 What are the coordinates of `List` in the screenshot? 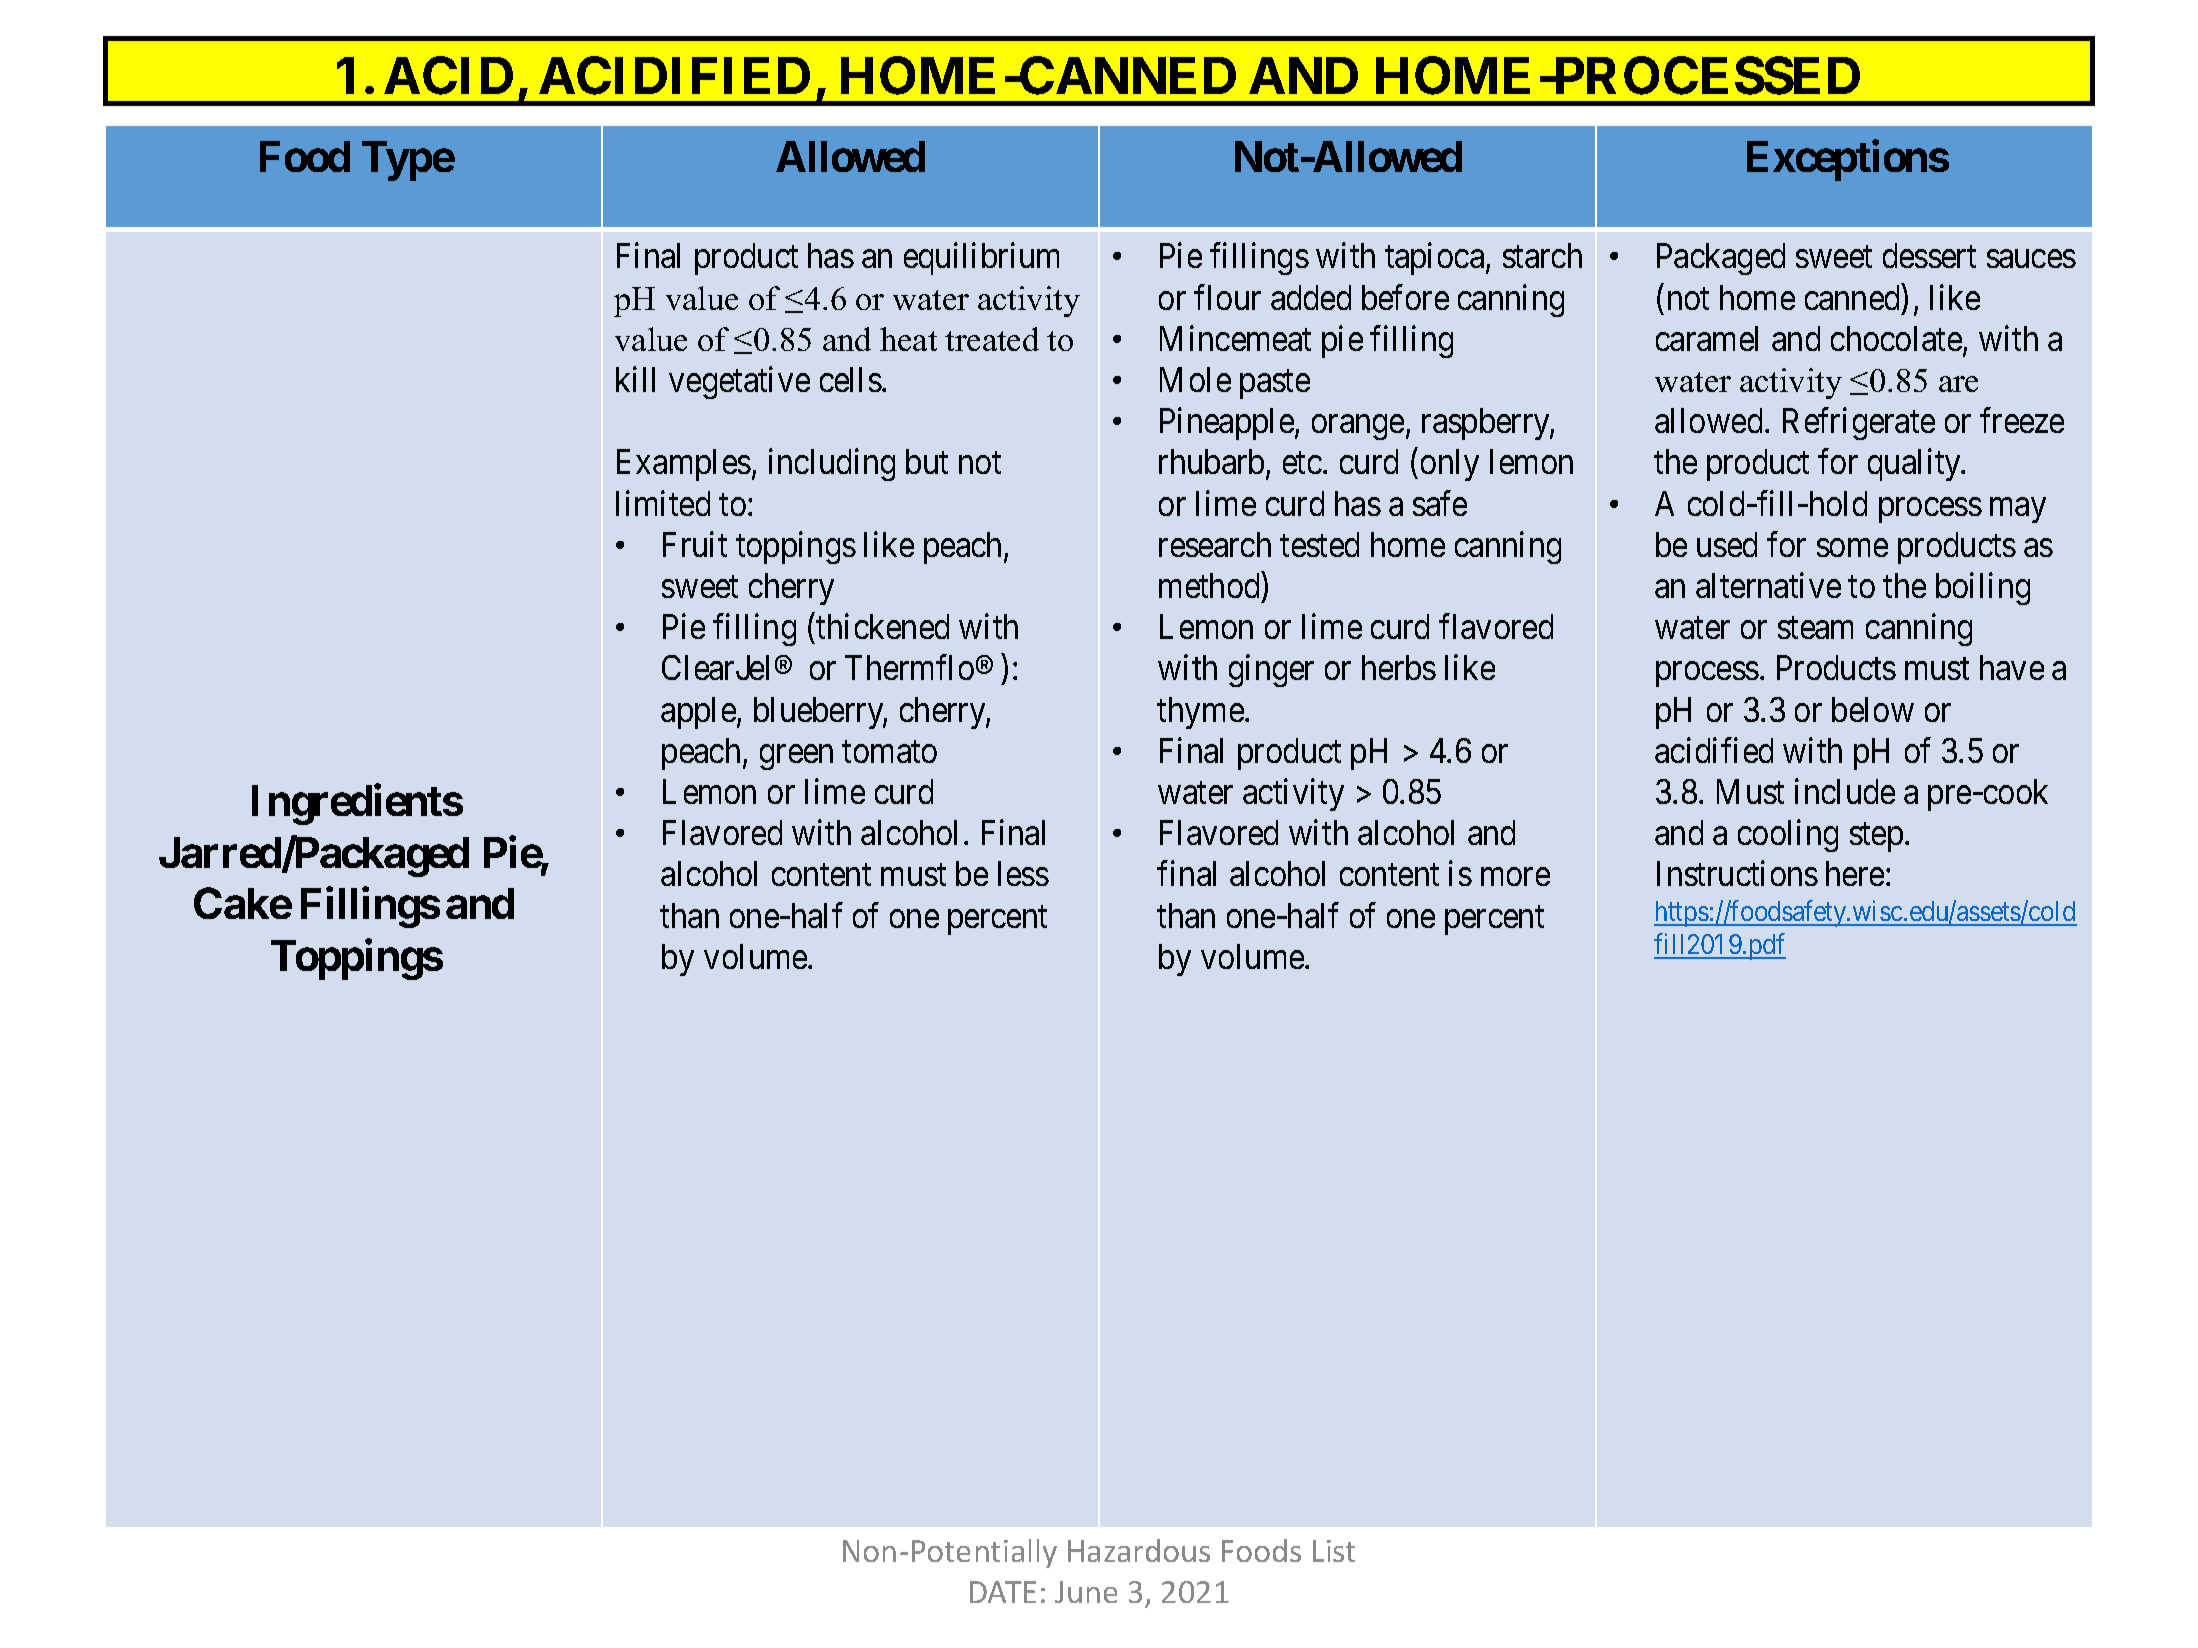 It's located at (1334, 1551).
